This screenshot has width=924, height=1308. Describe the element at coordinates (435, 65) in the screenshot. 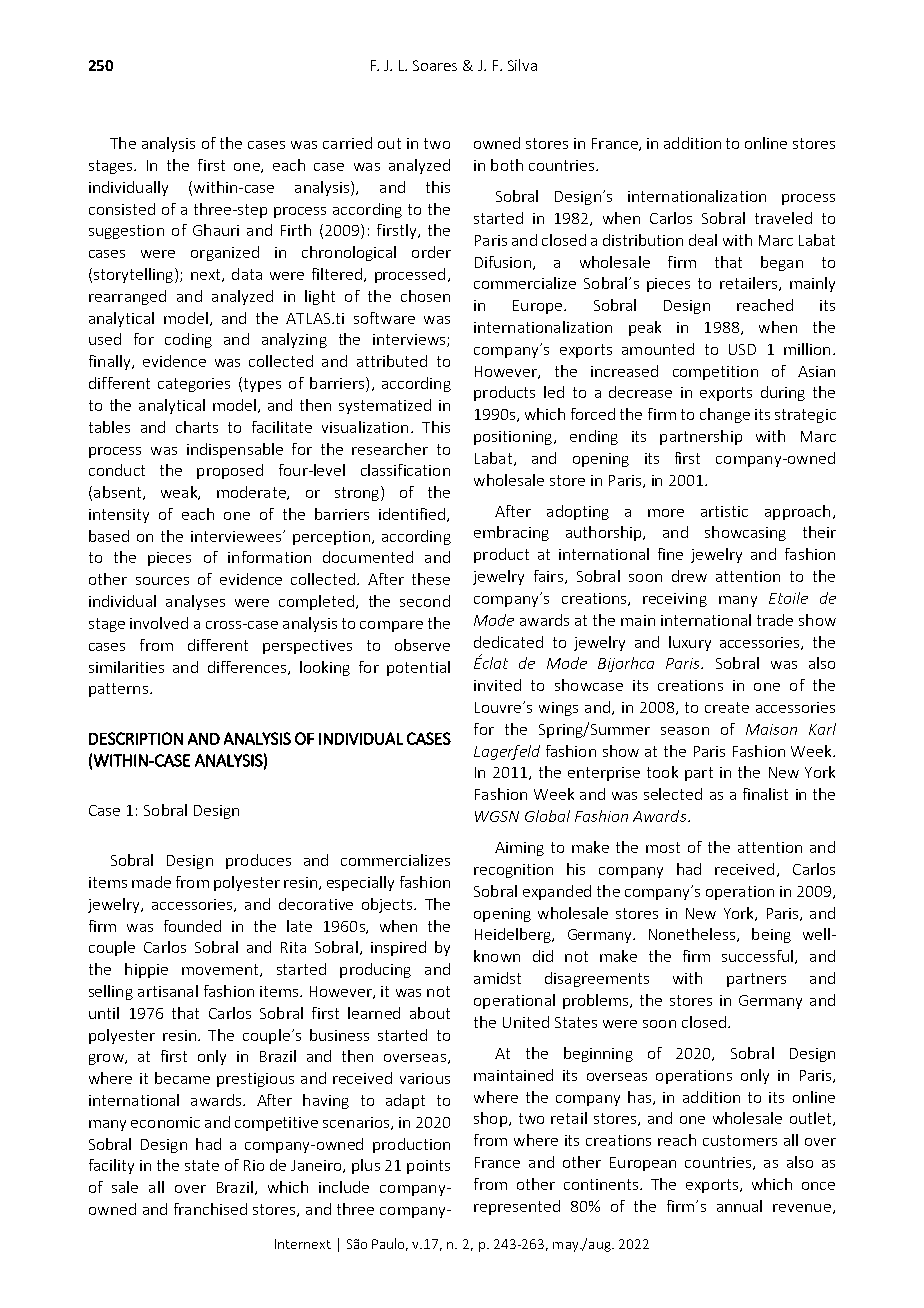

I see `Soares` at that location.
